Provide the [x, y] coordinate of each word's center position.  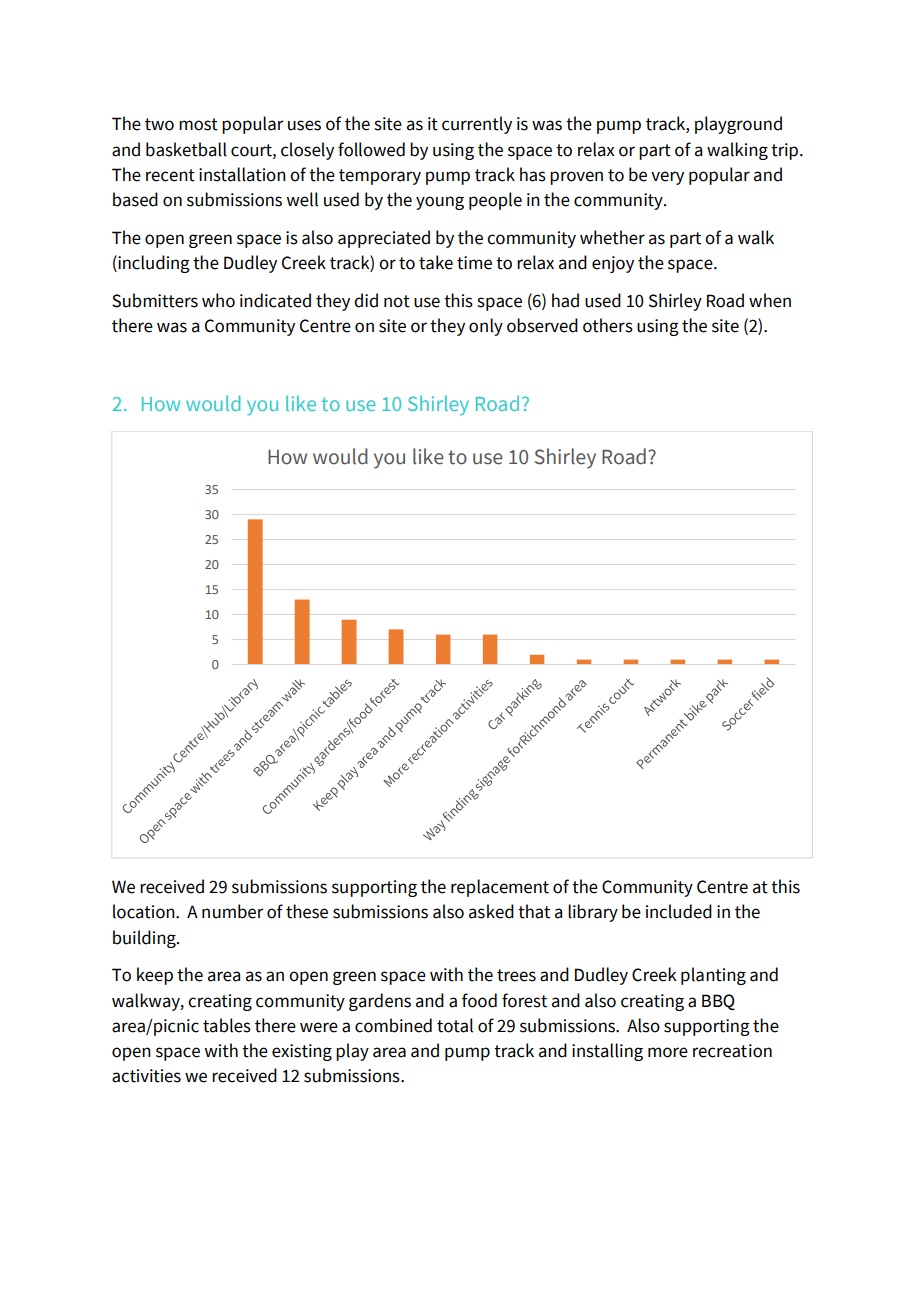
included [679, 911]
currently [477, 125]
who [218, 300]
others [608, 325]
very [667, 178]
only [486, 327]
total [455, 1025]
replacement [500, 888]
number [232, 911]
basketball [186, 149]
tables [227, 1025]
